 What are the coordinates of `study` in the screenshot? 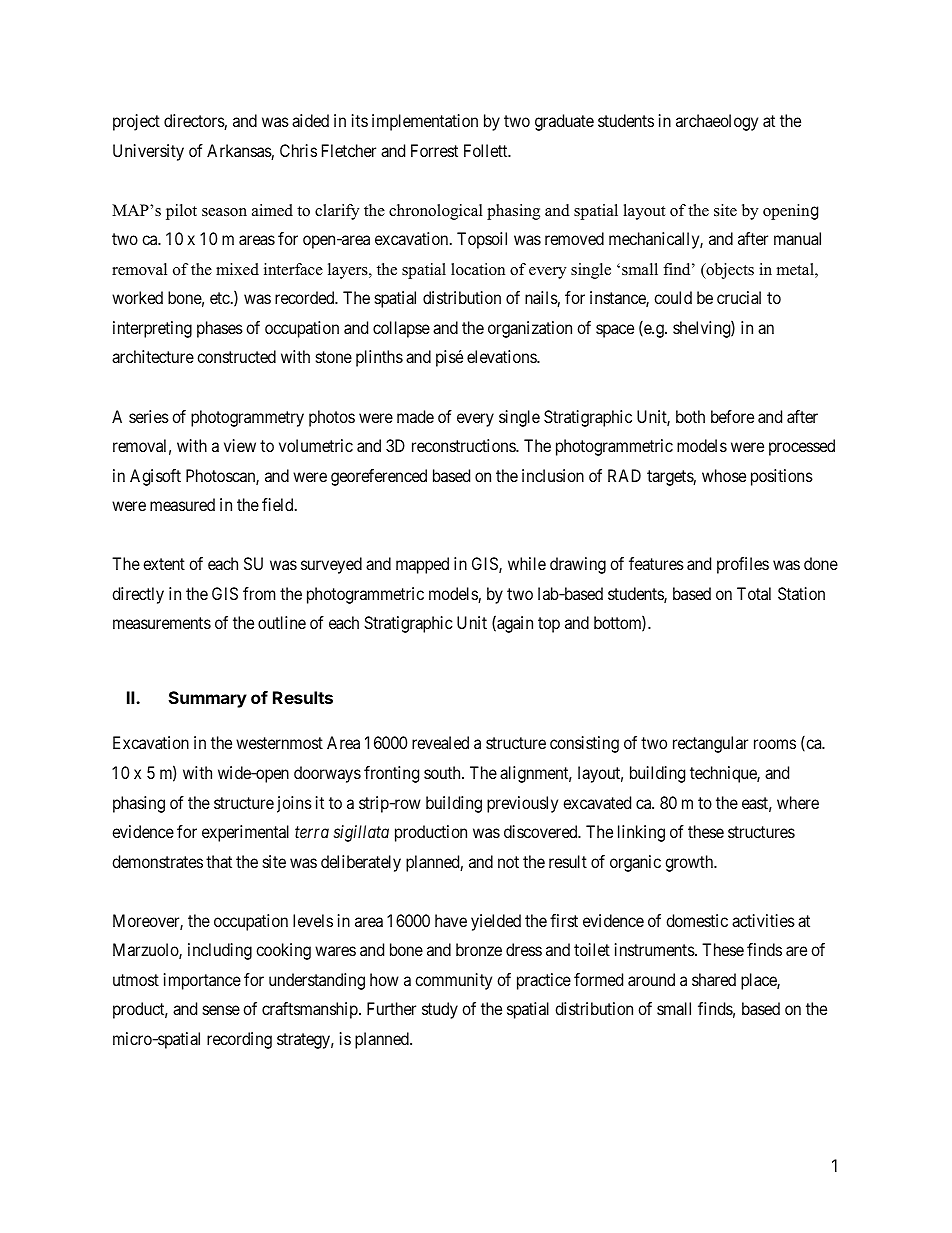 It's located at (440, 1010).
